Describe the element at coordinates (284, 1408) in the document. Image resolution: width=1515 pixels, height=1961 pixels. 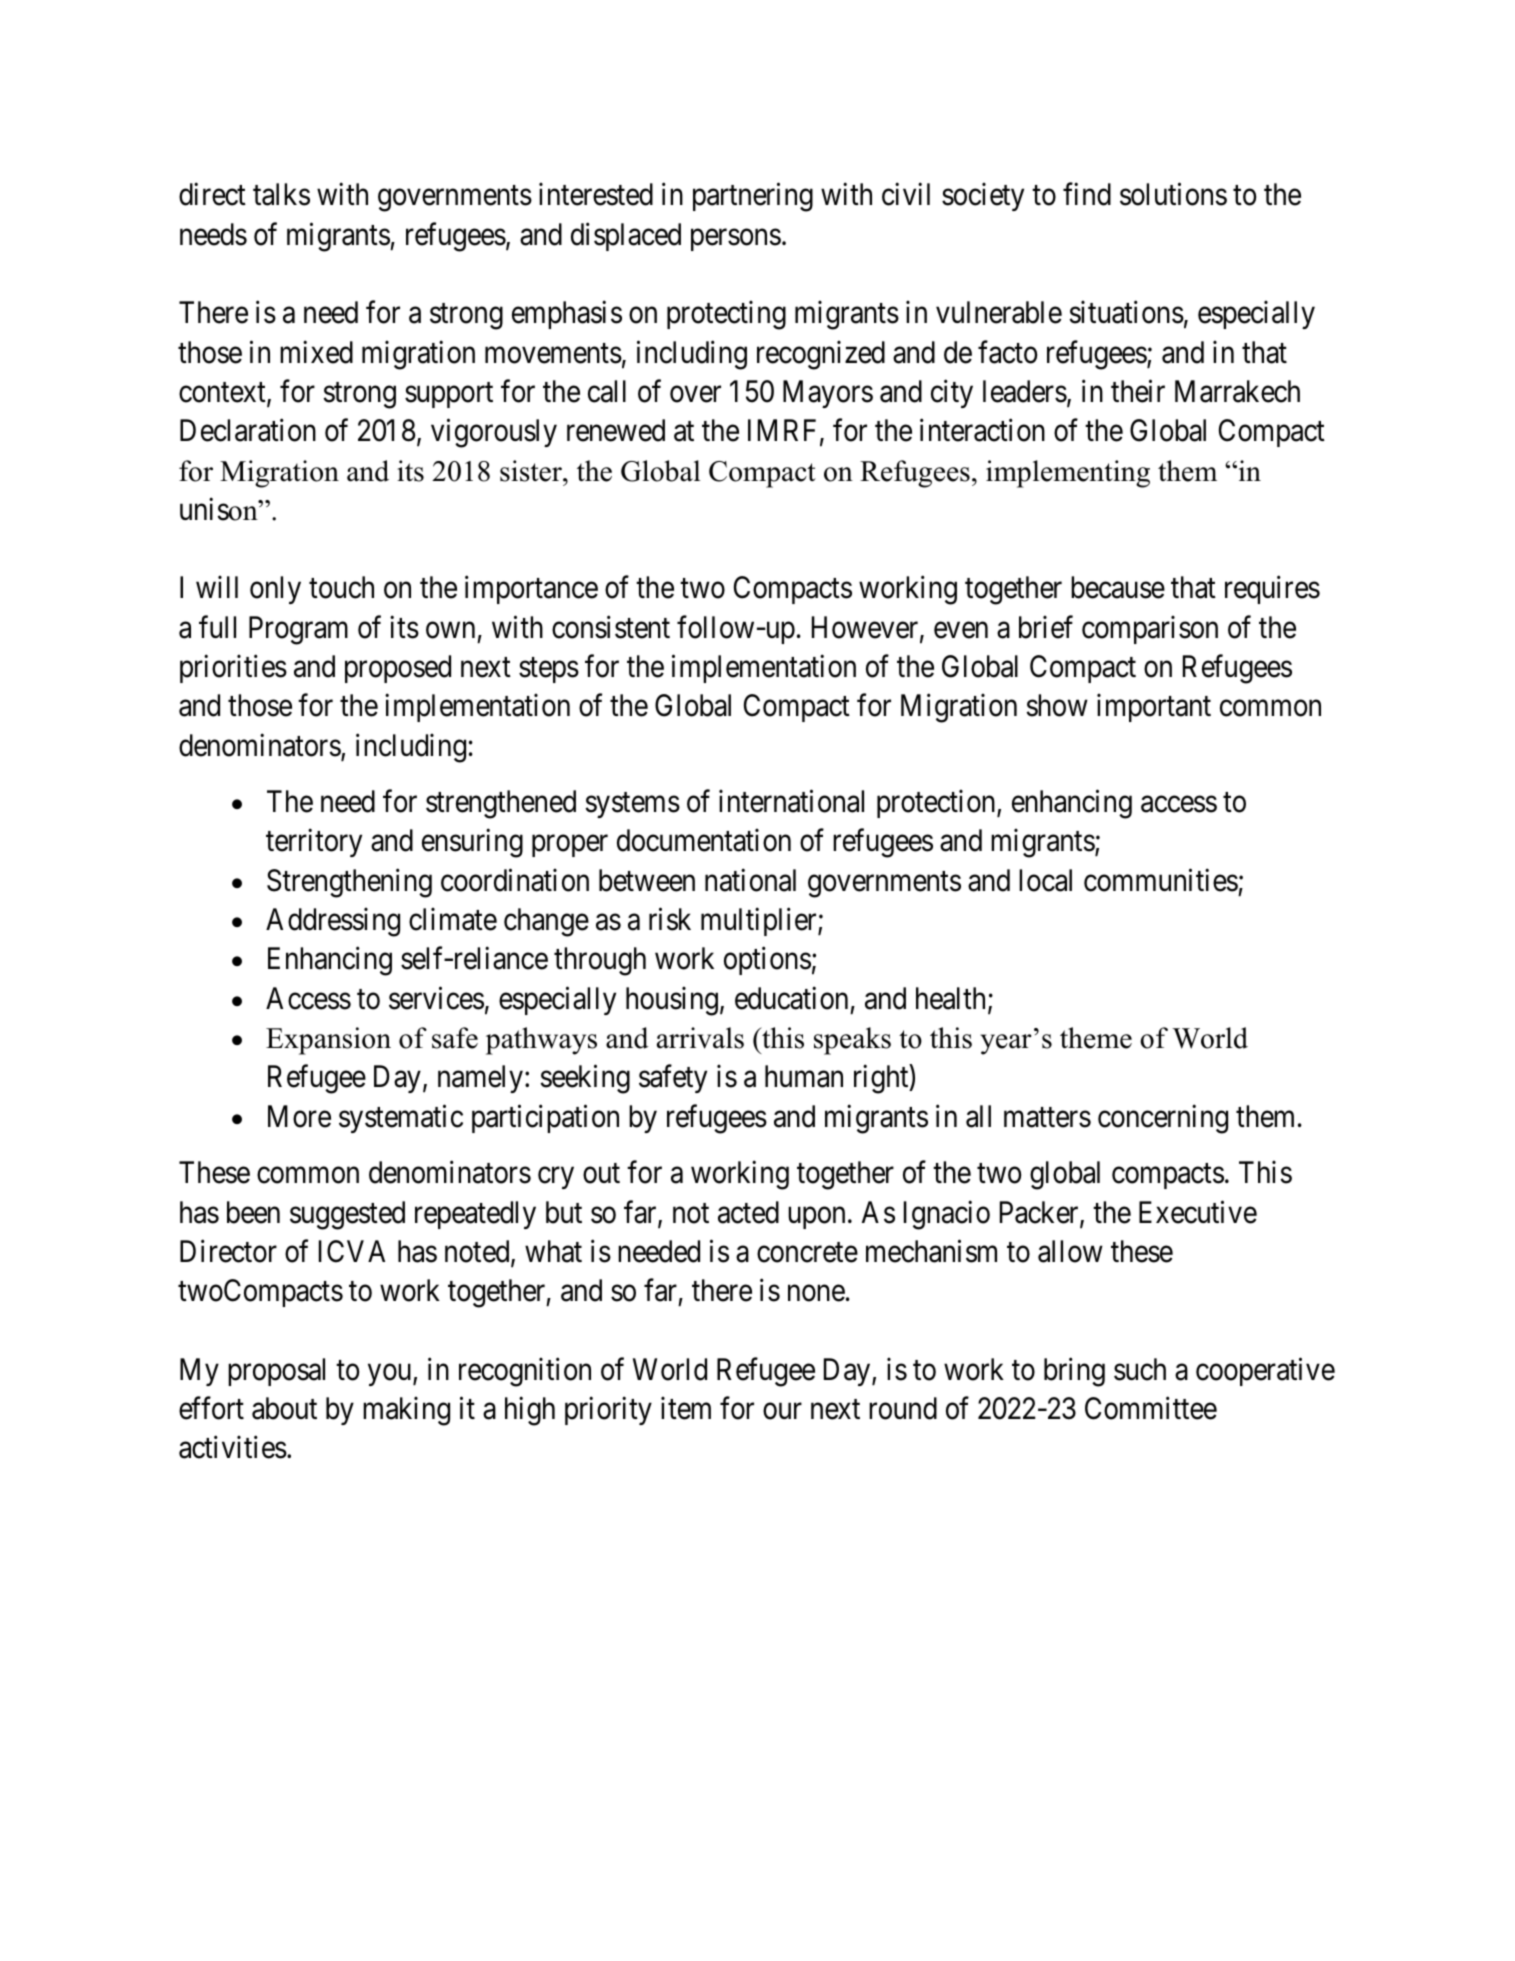
I see `about` at that location.
